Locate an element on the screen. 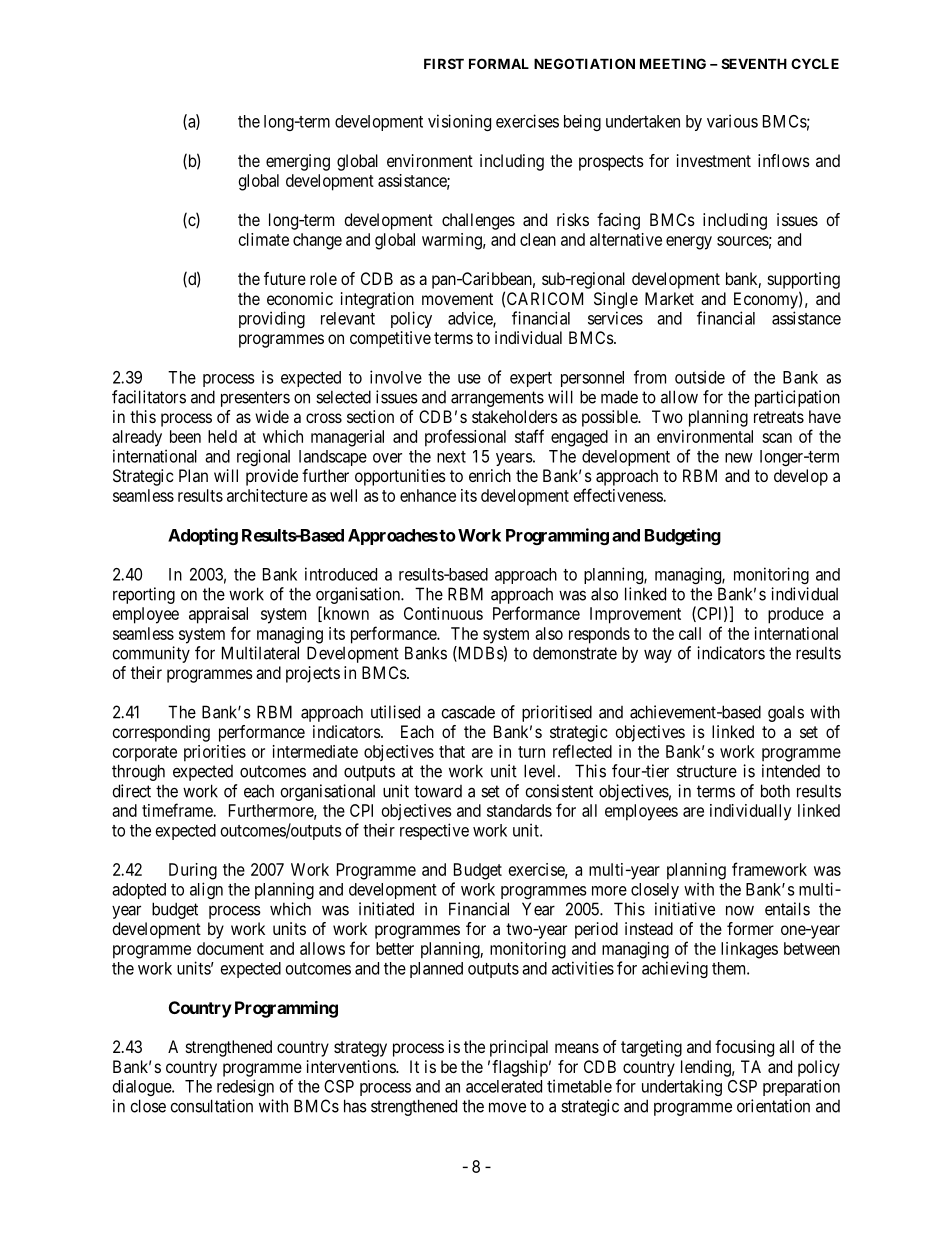 This screenshot has width=952, height=1233. produce is located at coordinates (796, 615).
